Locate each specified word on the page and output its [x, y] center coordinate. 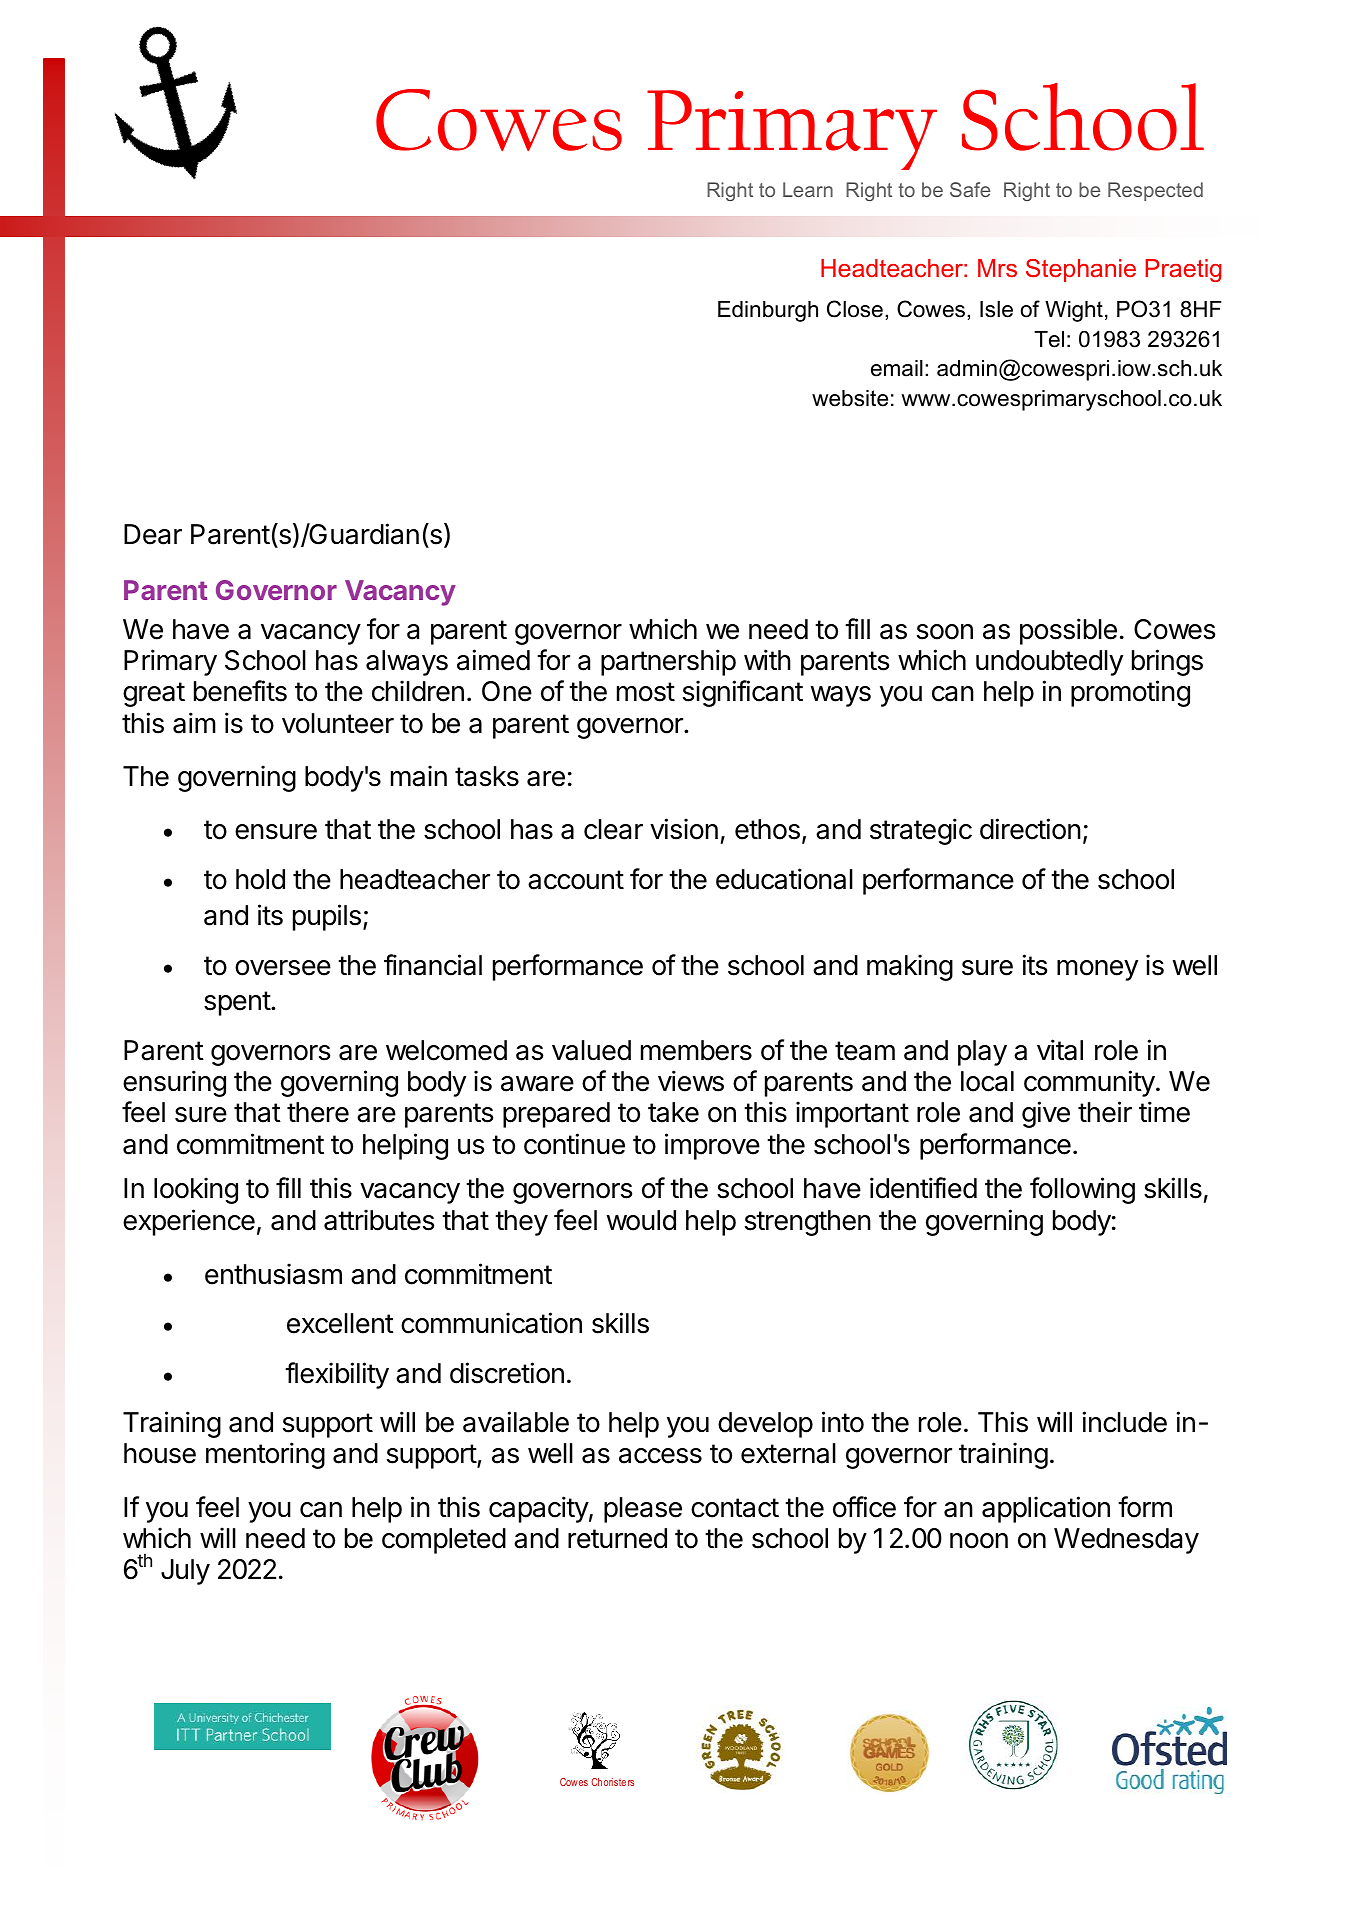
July [185, 1572]
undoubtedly [1049, 663]
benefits [240, 691]
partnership [668, 662]
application [1046, 1509]
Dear [153, 534]
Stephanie [1081, 270]
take [673, 1112]
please [643, 1510]
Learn [808, 189]
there [318, 1112]
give [1046, 1114]
